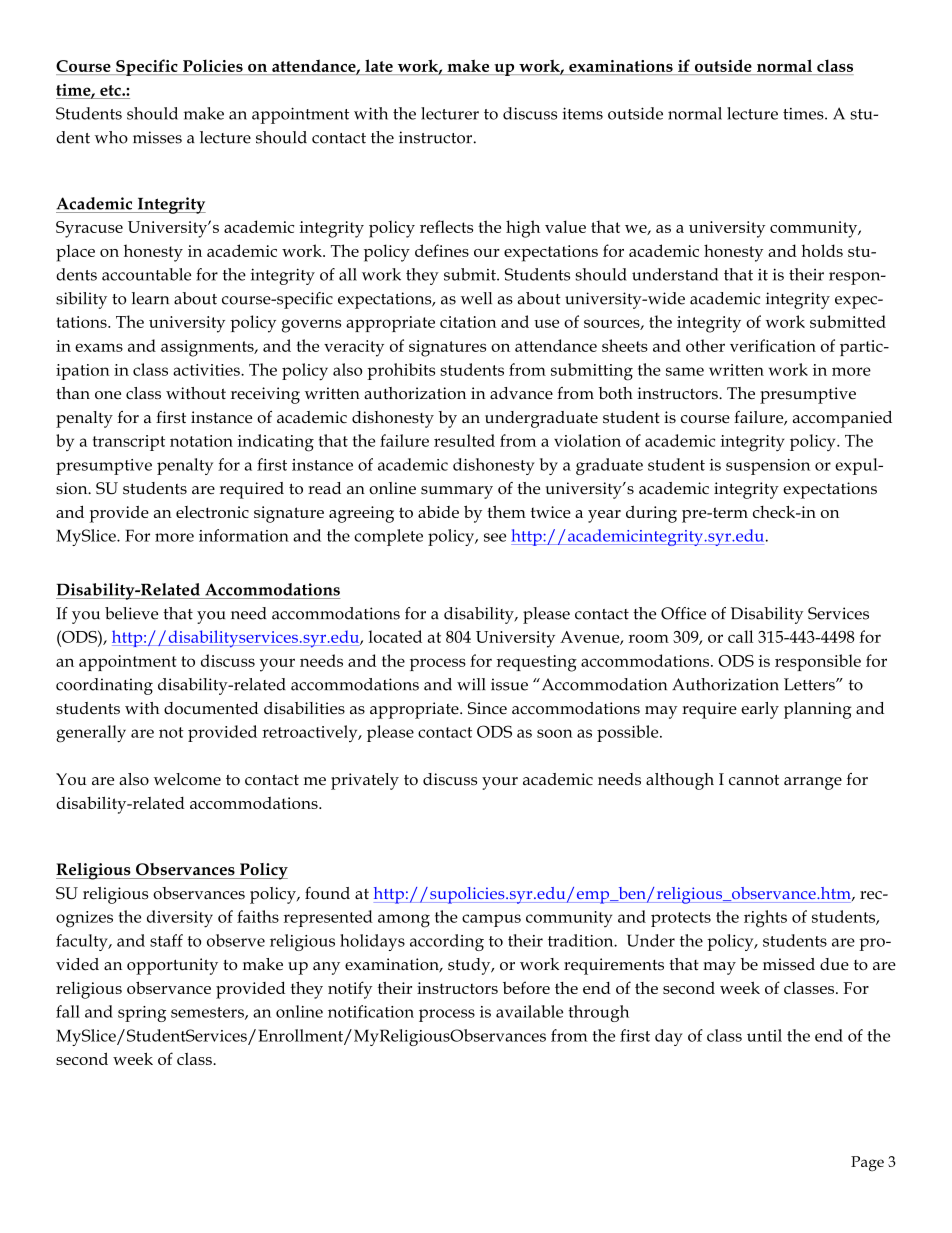  I want to click on cannot, so click(754, 780).
